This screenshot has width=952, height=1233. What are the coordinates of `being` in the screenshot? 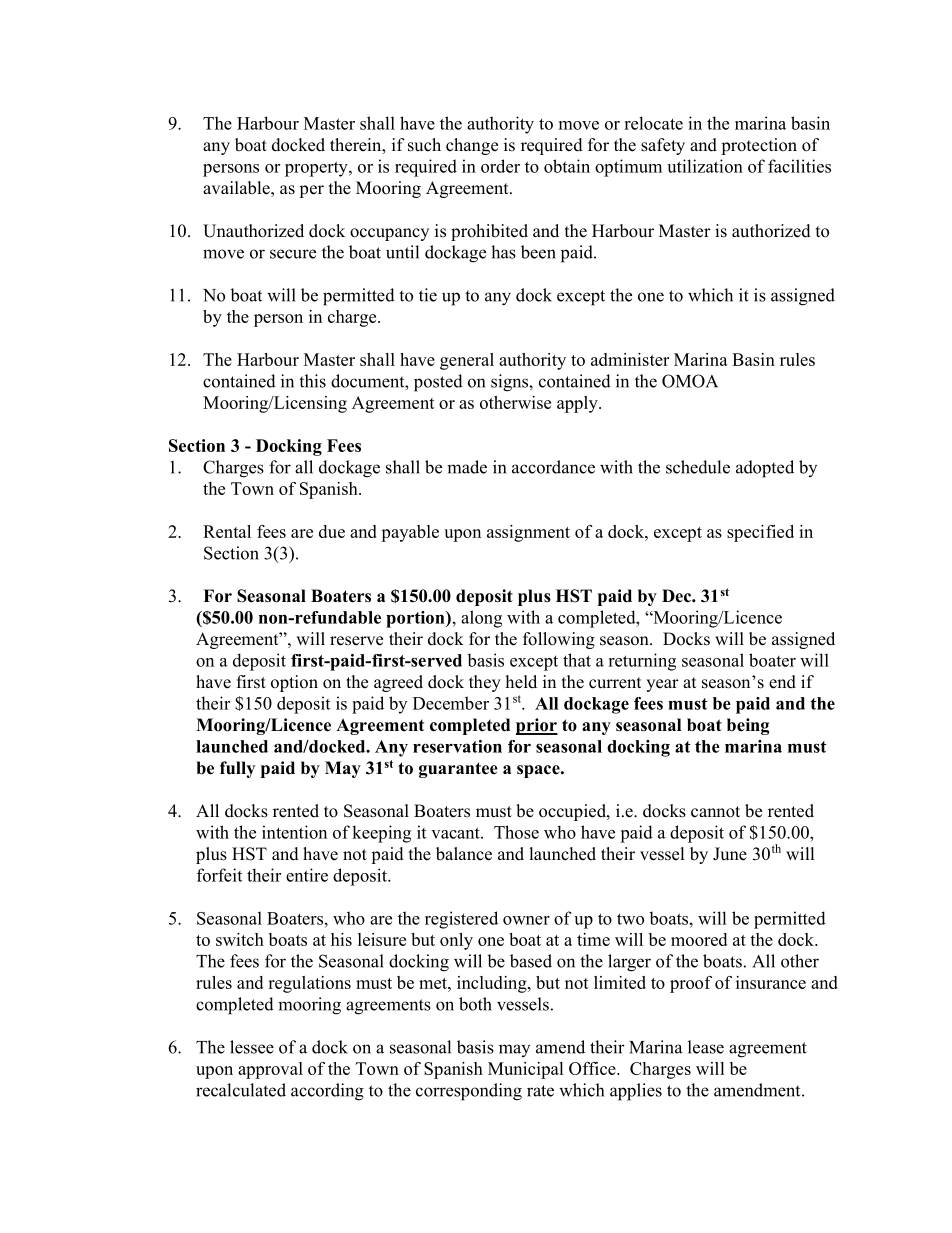 It's located at (748, 726).
